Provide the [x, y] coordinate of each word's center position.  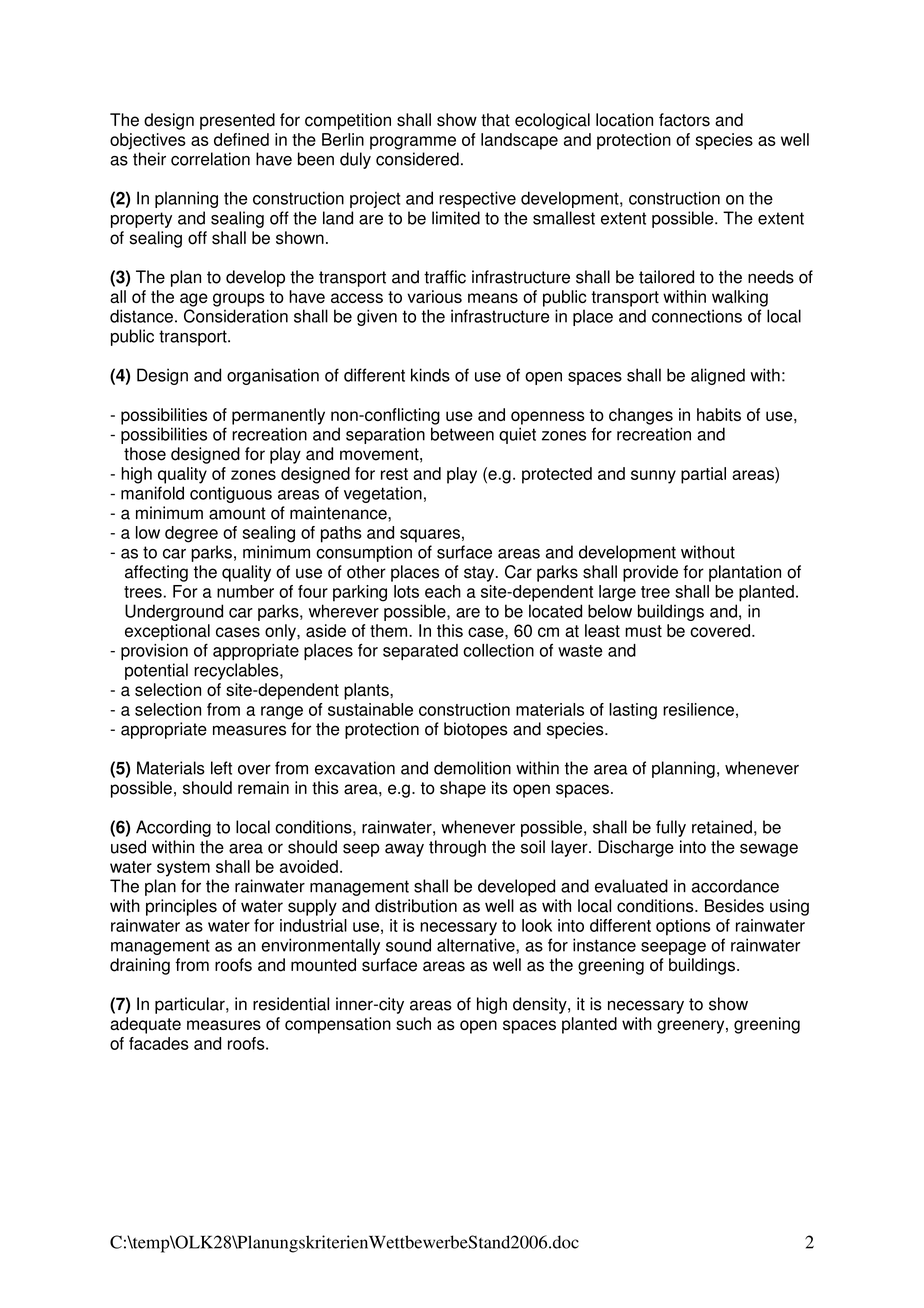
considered [417, 159]
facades [159, 1043]
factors [684, 120]
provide [650, 573]
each [443, 591]
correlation [210, 159]
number [245, 591]
